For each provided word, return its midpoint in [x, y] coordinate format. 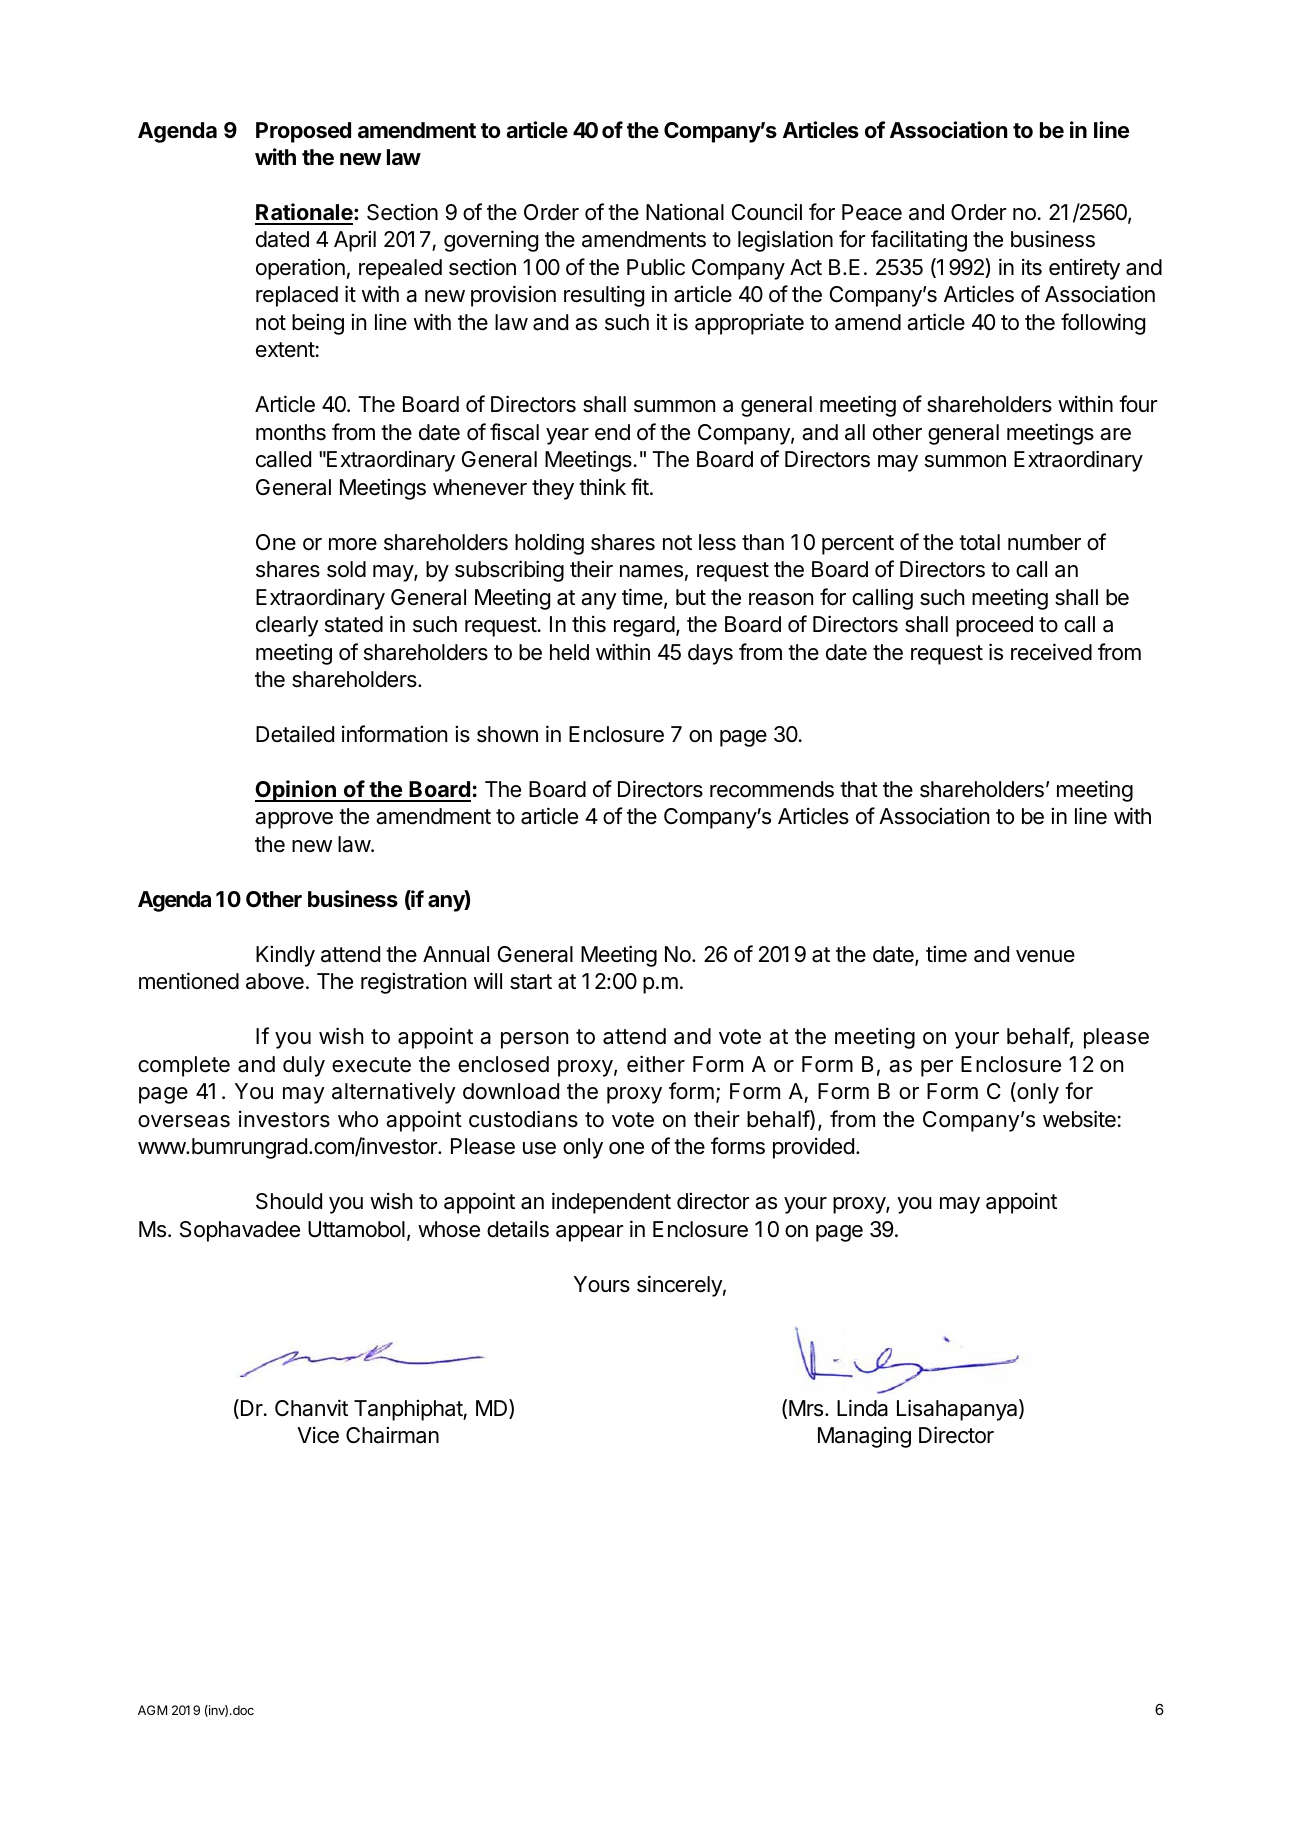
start [531, 982]
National [685, 212]
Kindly [285, 956]
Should [289, 1201]
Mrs [807, 1408]
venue [1045, 956]
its [1032, 267]
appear [590, 1233]
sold [346, 569]
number [1044, 542]
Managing [864, 1437]
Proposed [303, 132]
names [651, 571]
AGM [152, 1710]
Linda [862, 1408]
